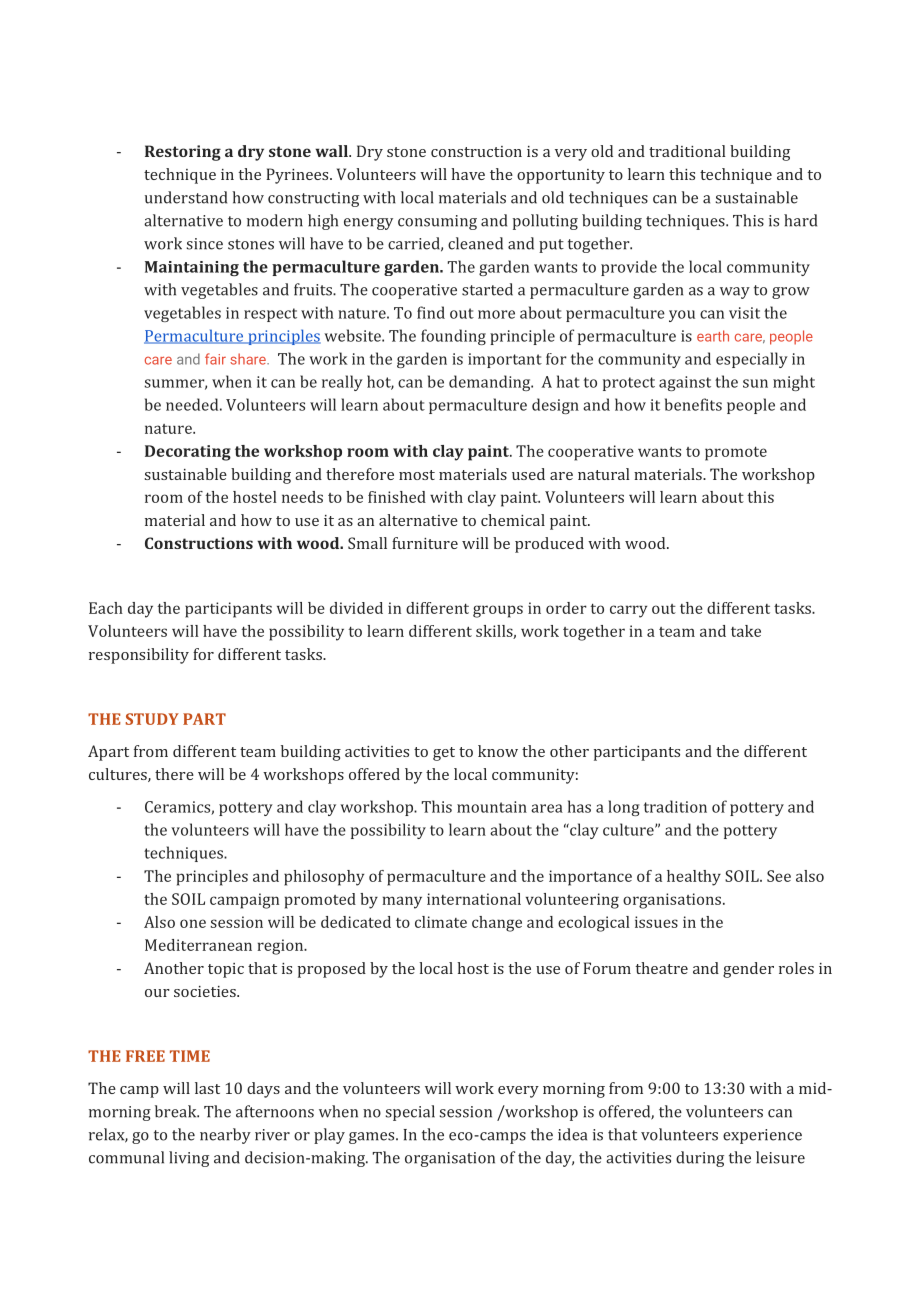  What do you see at coordinates (186, 197) in the screenshot?
I see `understand` at bounding box center [186, 197].
